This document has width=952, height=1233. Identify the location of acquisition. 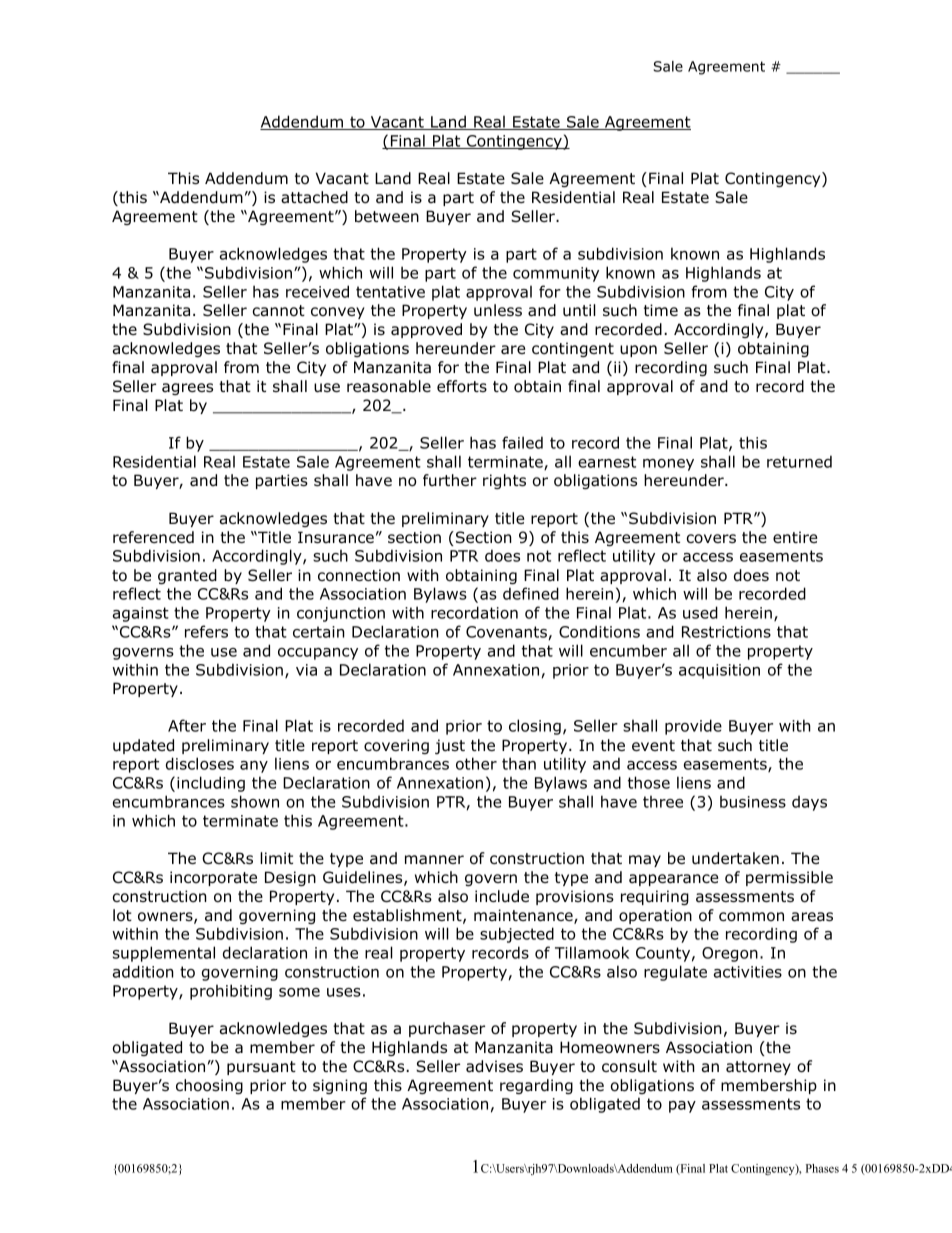
(719, 671).
